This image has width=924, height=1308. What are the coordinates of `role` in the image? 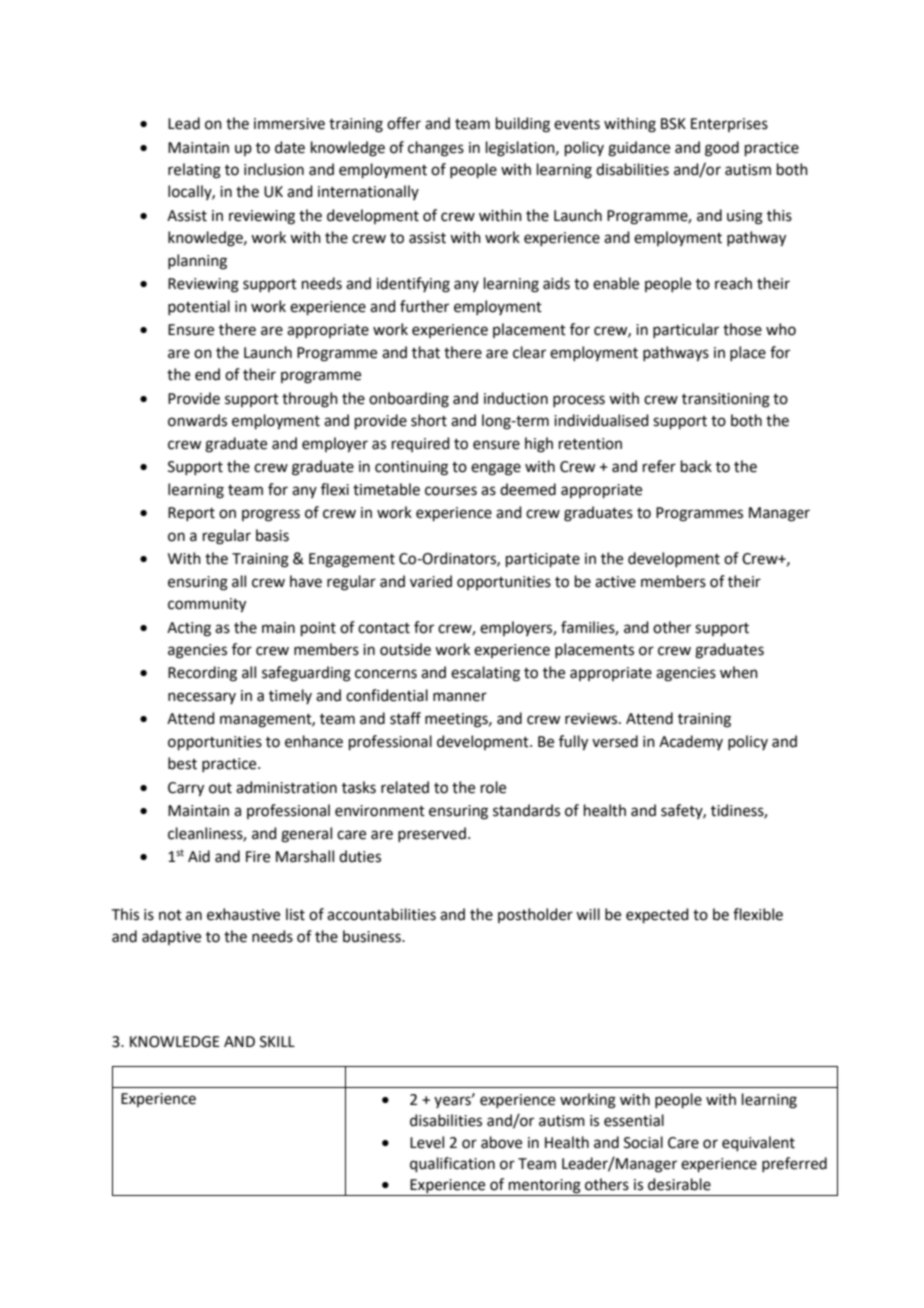 It's located at (493, 787).
